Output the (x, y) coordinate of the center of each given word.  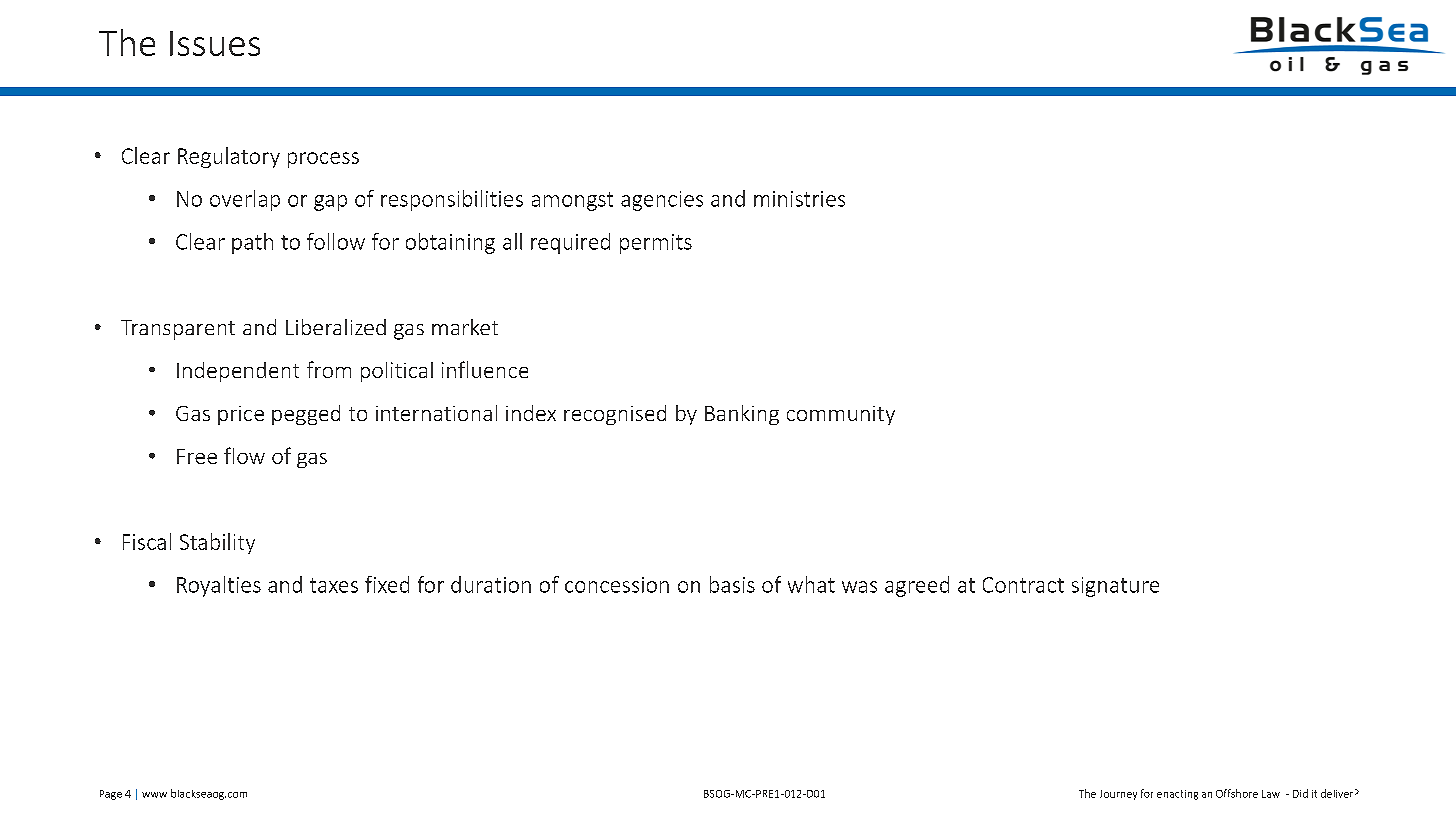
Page (111, 795)
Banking (742, 415)
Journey (1118, 795)
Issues (215, 43)
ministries (799, 199)
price (241, 415)
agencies (662, 201)
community (841, 415)
